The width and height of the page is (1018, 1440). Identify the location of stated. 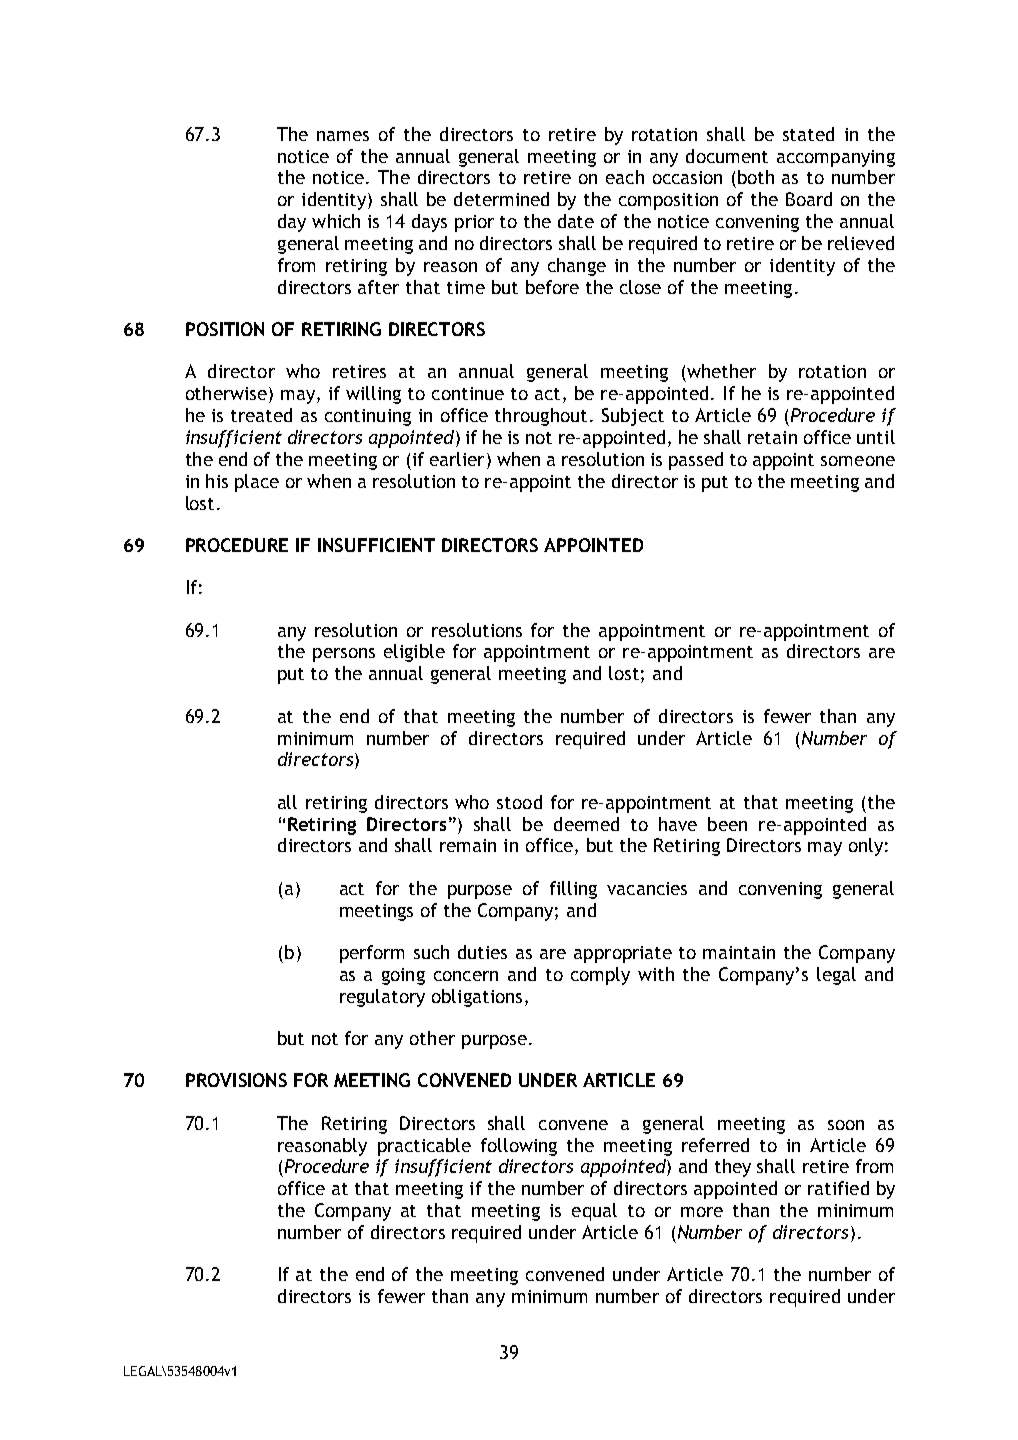
(808, 134).
